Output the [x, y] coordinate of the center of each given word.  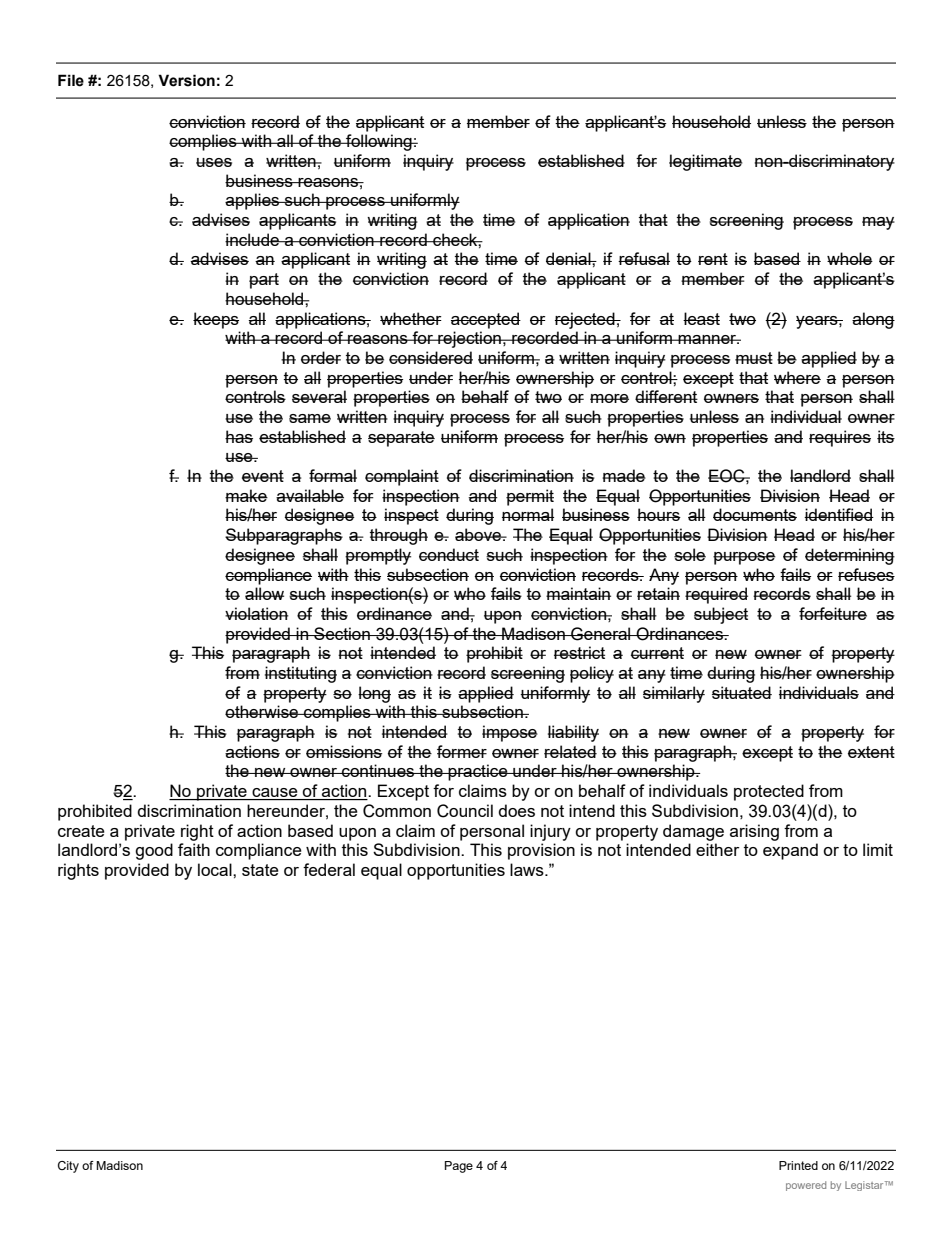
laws [528, 869]
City [68, 1167]
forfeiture [833, 613]
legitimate [706, 162]
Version [186, 80]
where [797, 377]
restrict [579, 652]
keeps [216, 320]
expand [790, 851]
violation [257, 613]
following [379, 142]
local [216, 869]
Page [459, 1167]
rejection [469, 339]
